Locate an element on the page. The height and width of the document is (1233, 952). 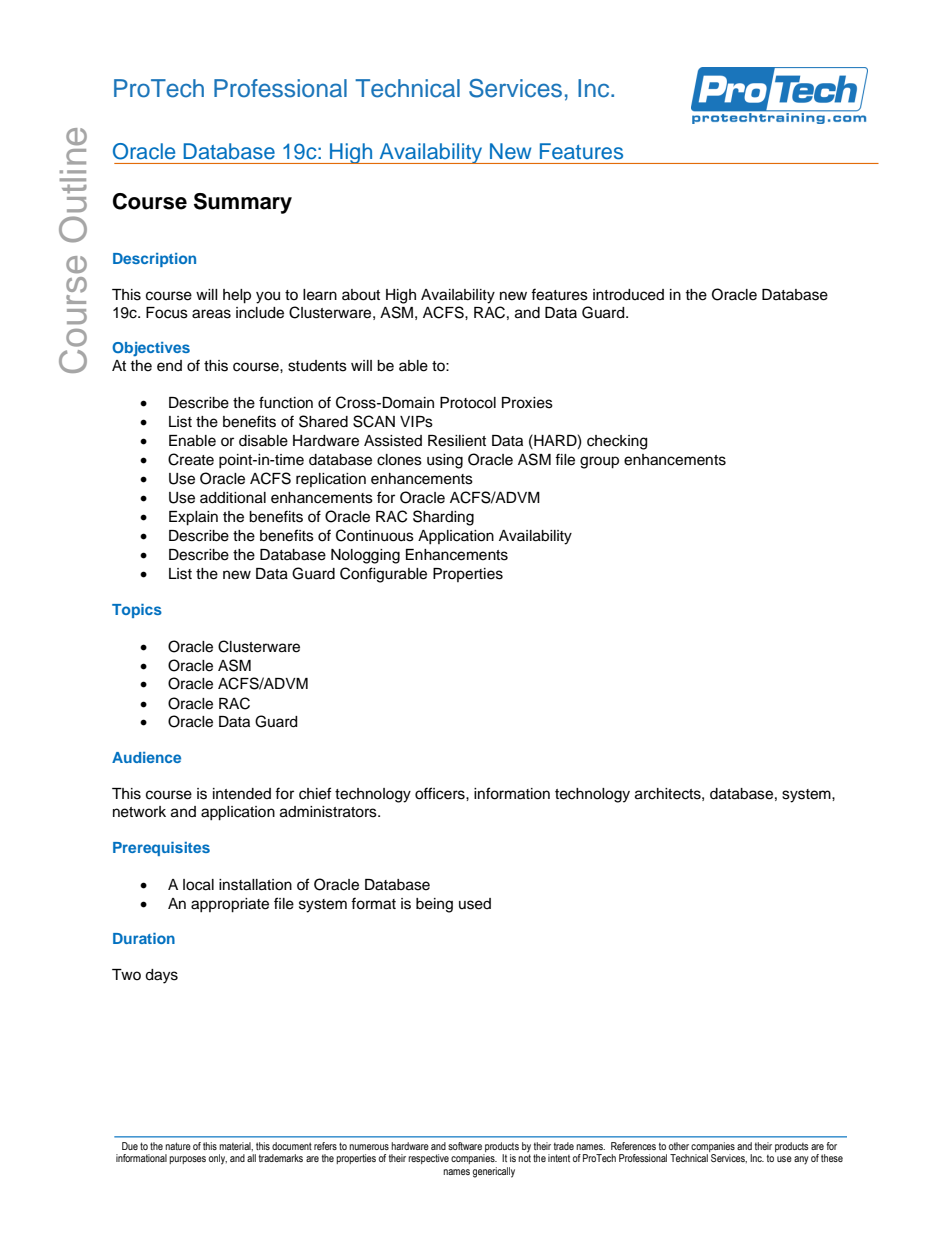
about is located at coordinates (361, 295).
